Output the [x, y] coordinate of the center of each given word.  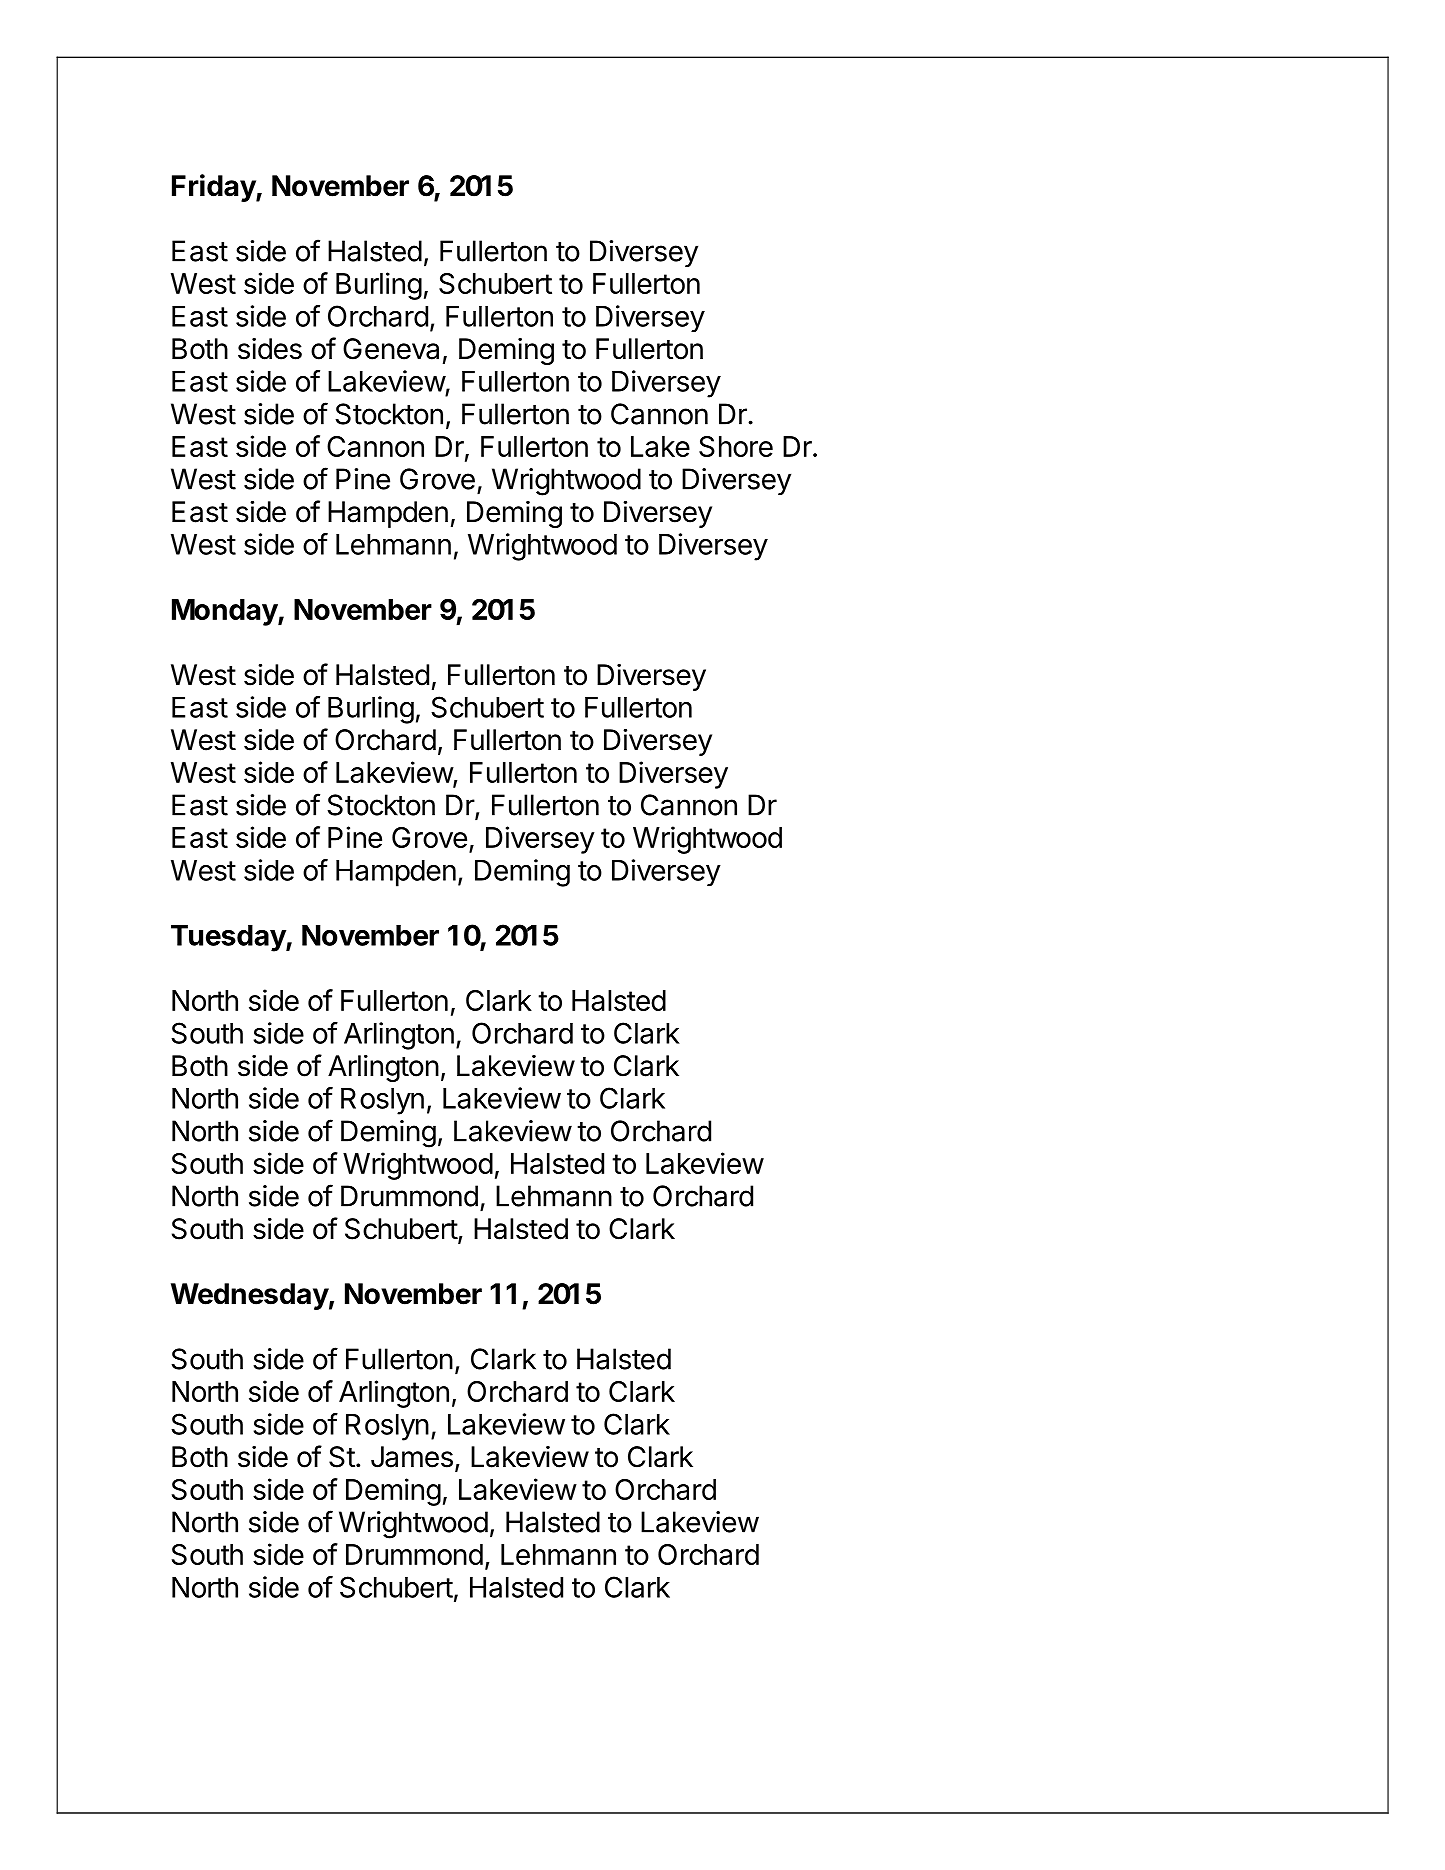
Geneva [391, 349]
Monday [225, 612]
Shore [736, 446]
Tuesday [229, 938]
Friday [214, 188]
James [412, 1457]
